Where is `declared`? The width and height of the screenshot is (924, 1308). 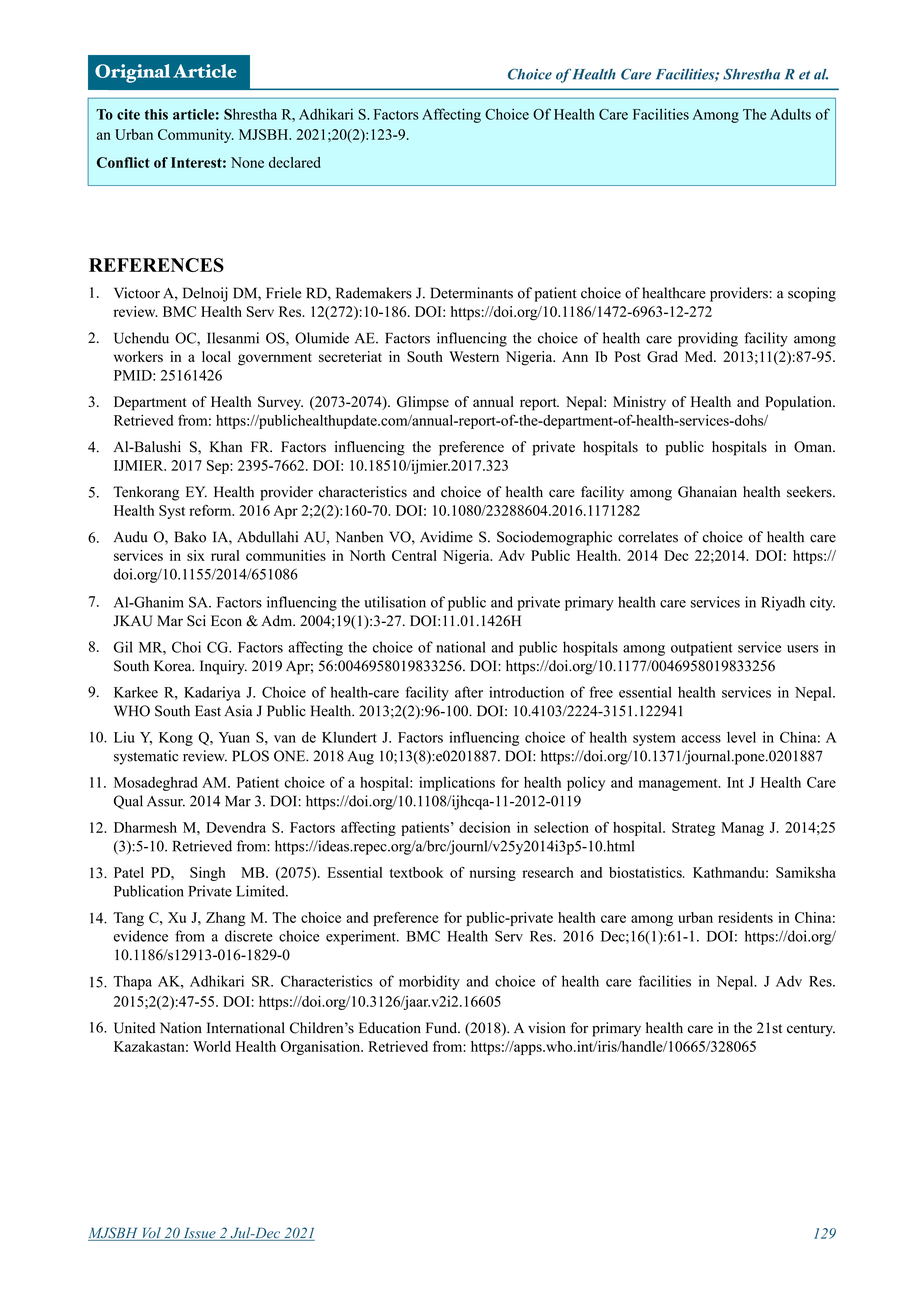 declared is located at coordinates (295, 162).
